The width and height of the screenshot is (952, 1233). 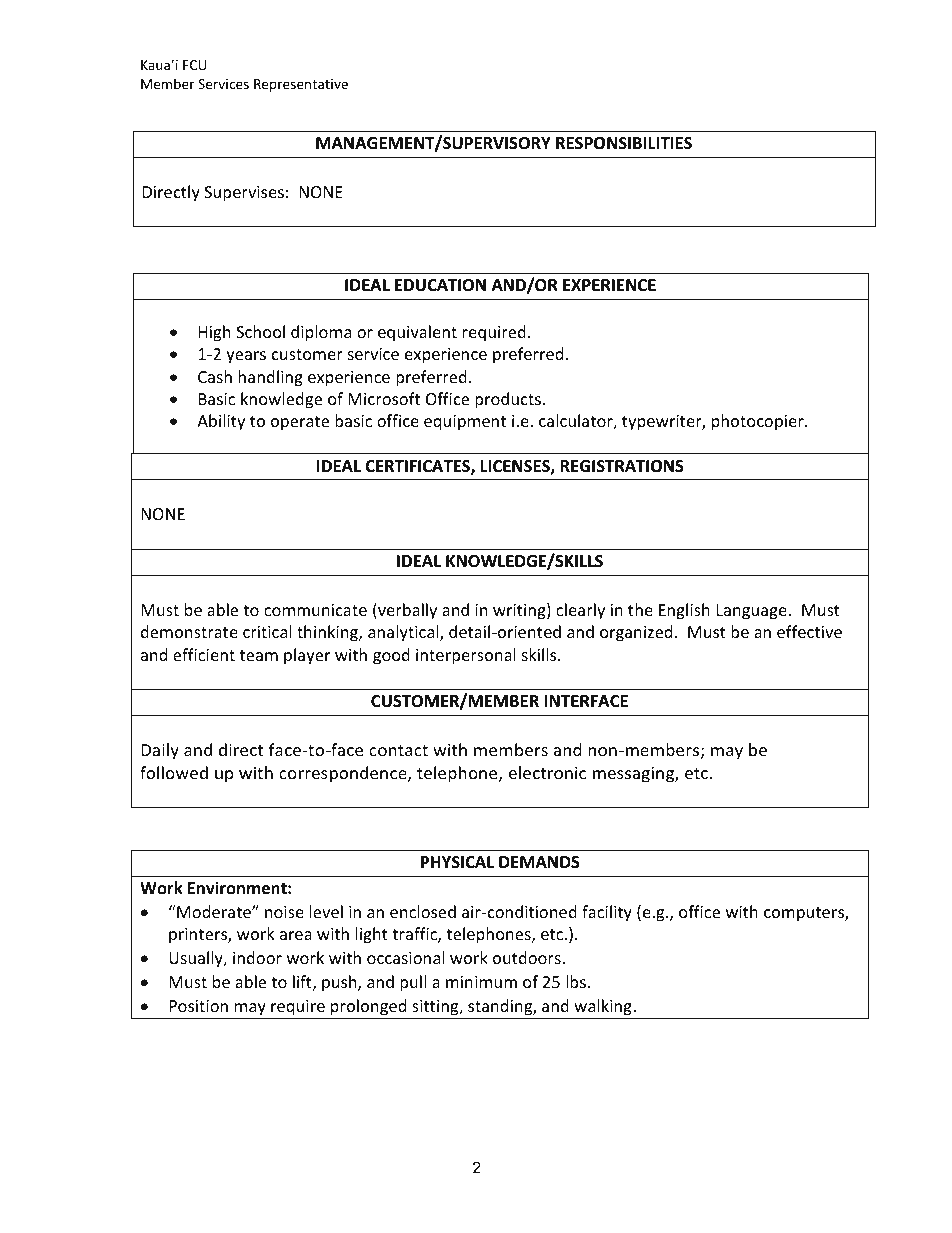 I want to click on electronic, so click(x=547, y=772).
